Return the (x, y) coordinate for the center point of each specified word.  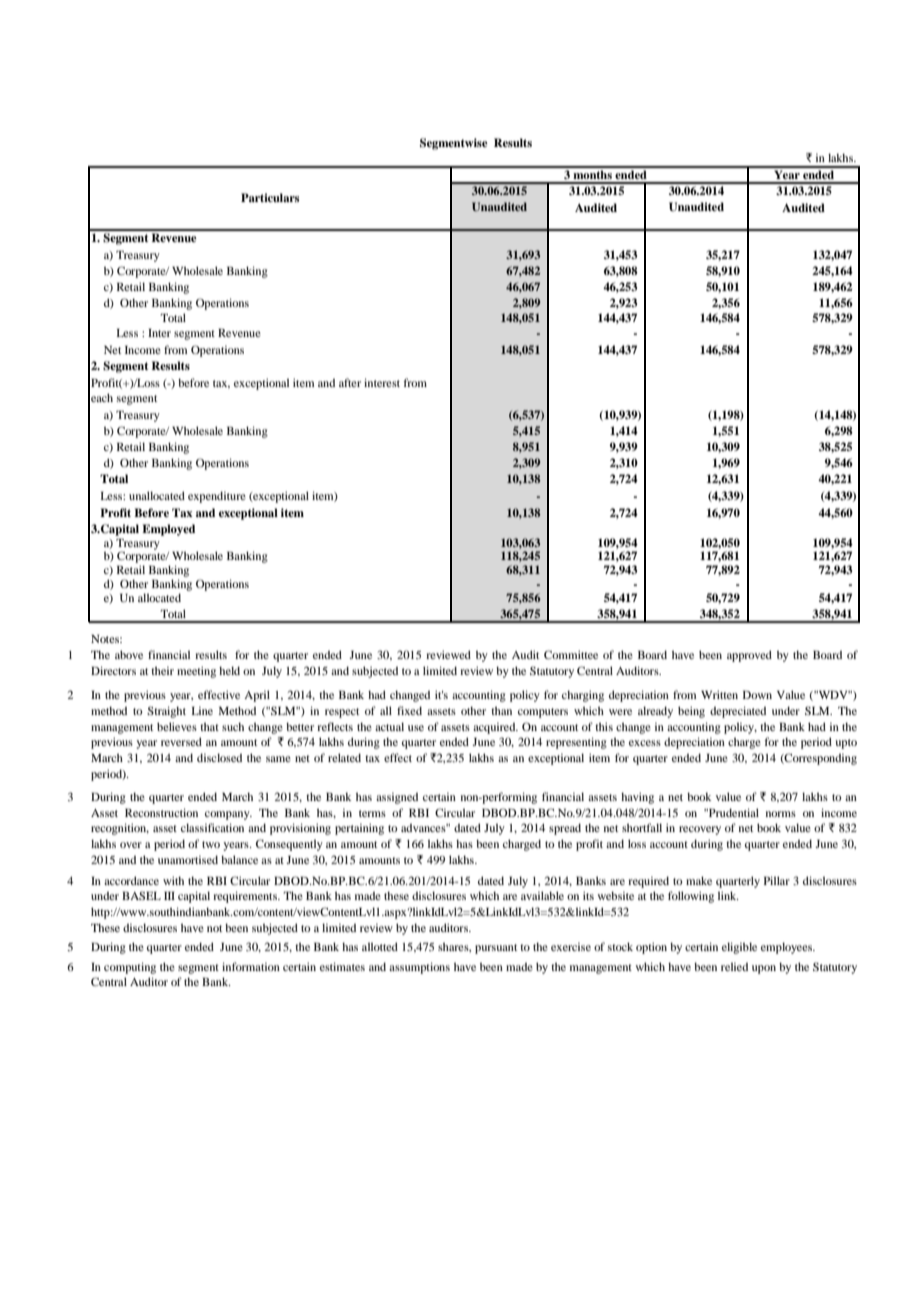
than (501, 710)
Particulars (270, 197)
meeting (196, 672)
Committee (571, 654)
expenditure (217, 497)
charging (583, 696)
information (251, 966)
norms (781, 814)
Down (757, 695)
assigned (397, 798)
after (350, 382)
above (129, 654)
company (228, 815)
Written (719, 694)
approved (749, 656)
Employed (168, 530)
